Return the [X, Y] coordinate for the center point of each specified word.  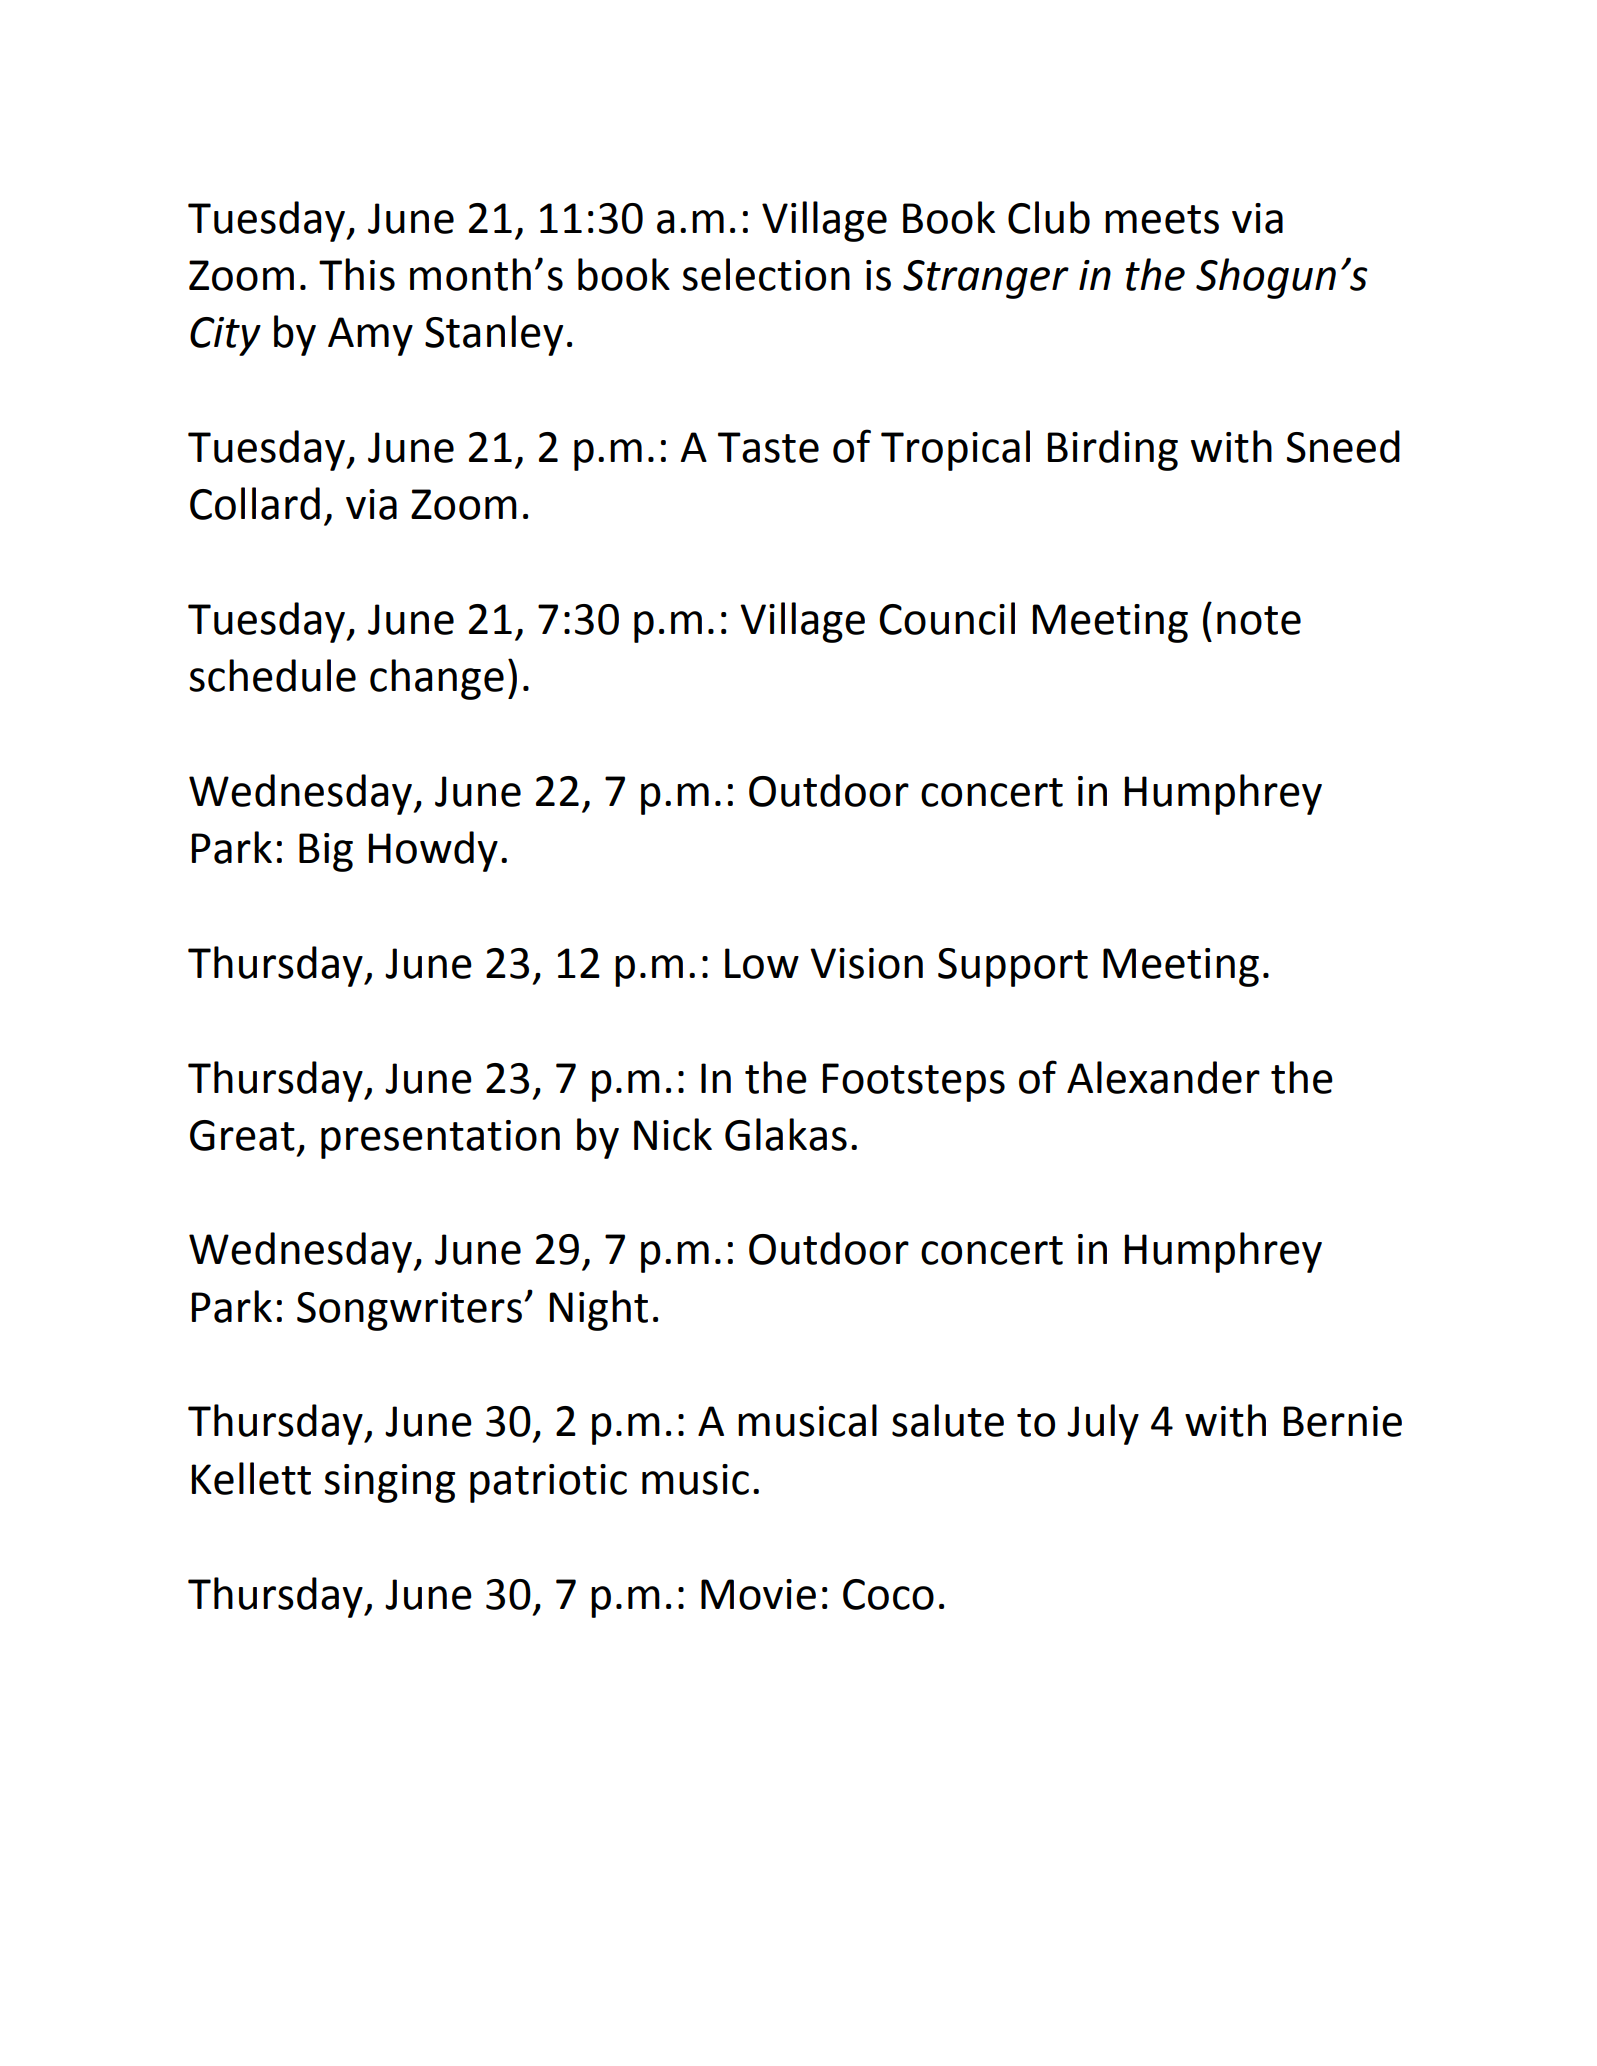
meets [1162, 219]
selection [766, 274]
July [1103, 1424]
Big [326, 852]
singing [389, 1483]
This [357, 274]
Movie [758, 1594]
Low [762, 963]
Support [1013, 967]
